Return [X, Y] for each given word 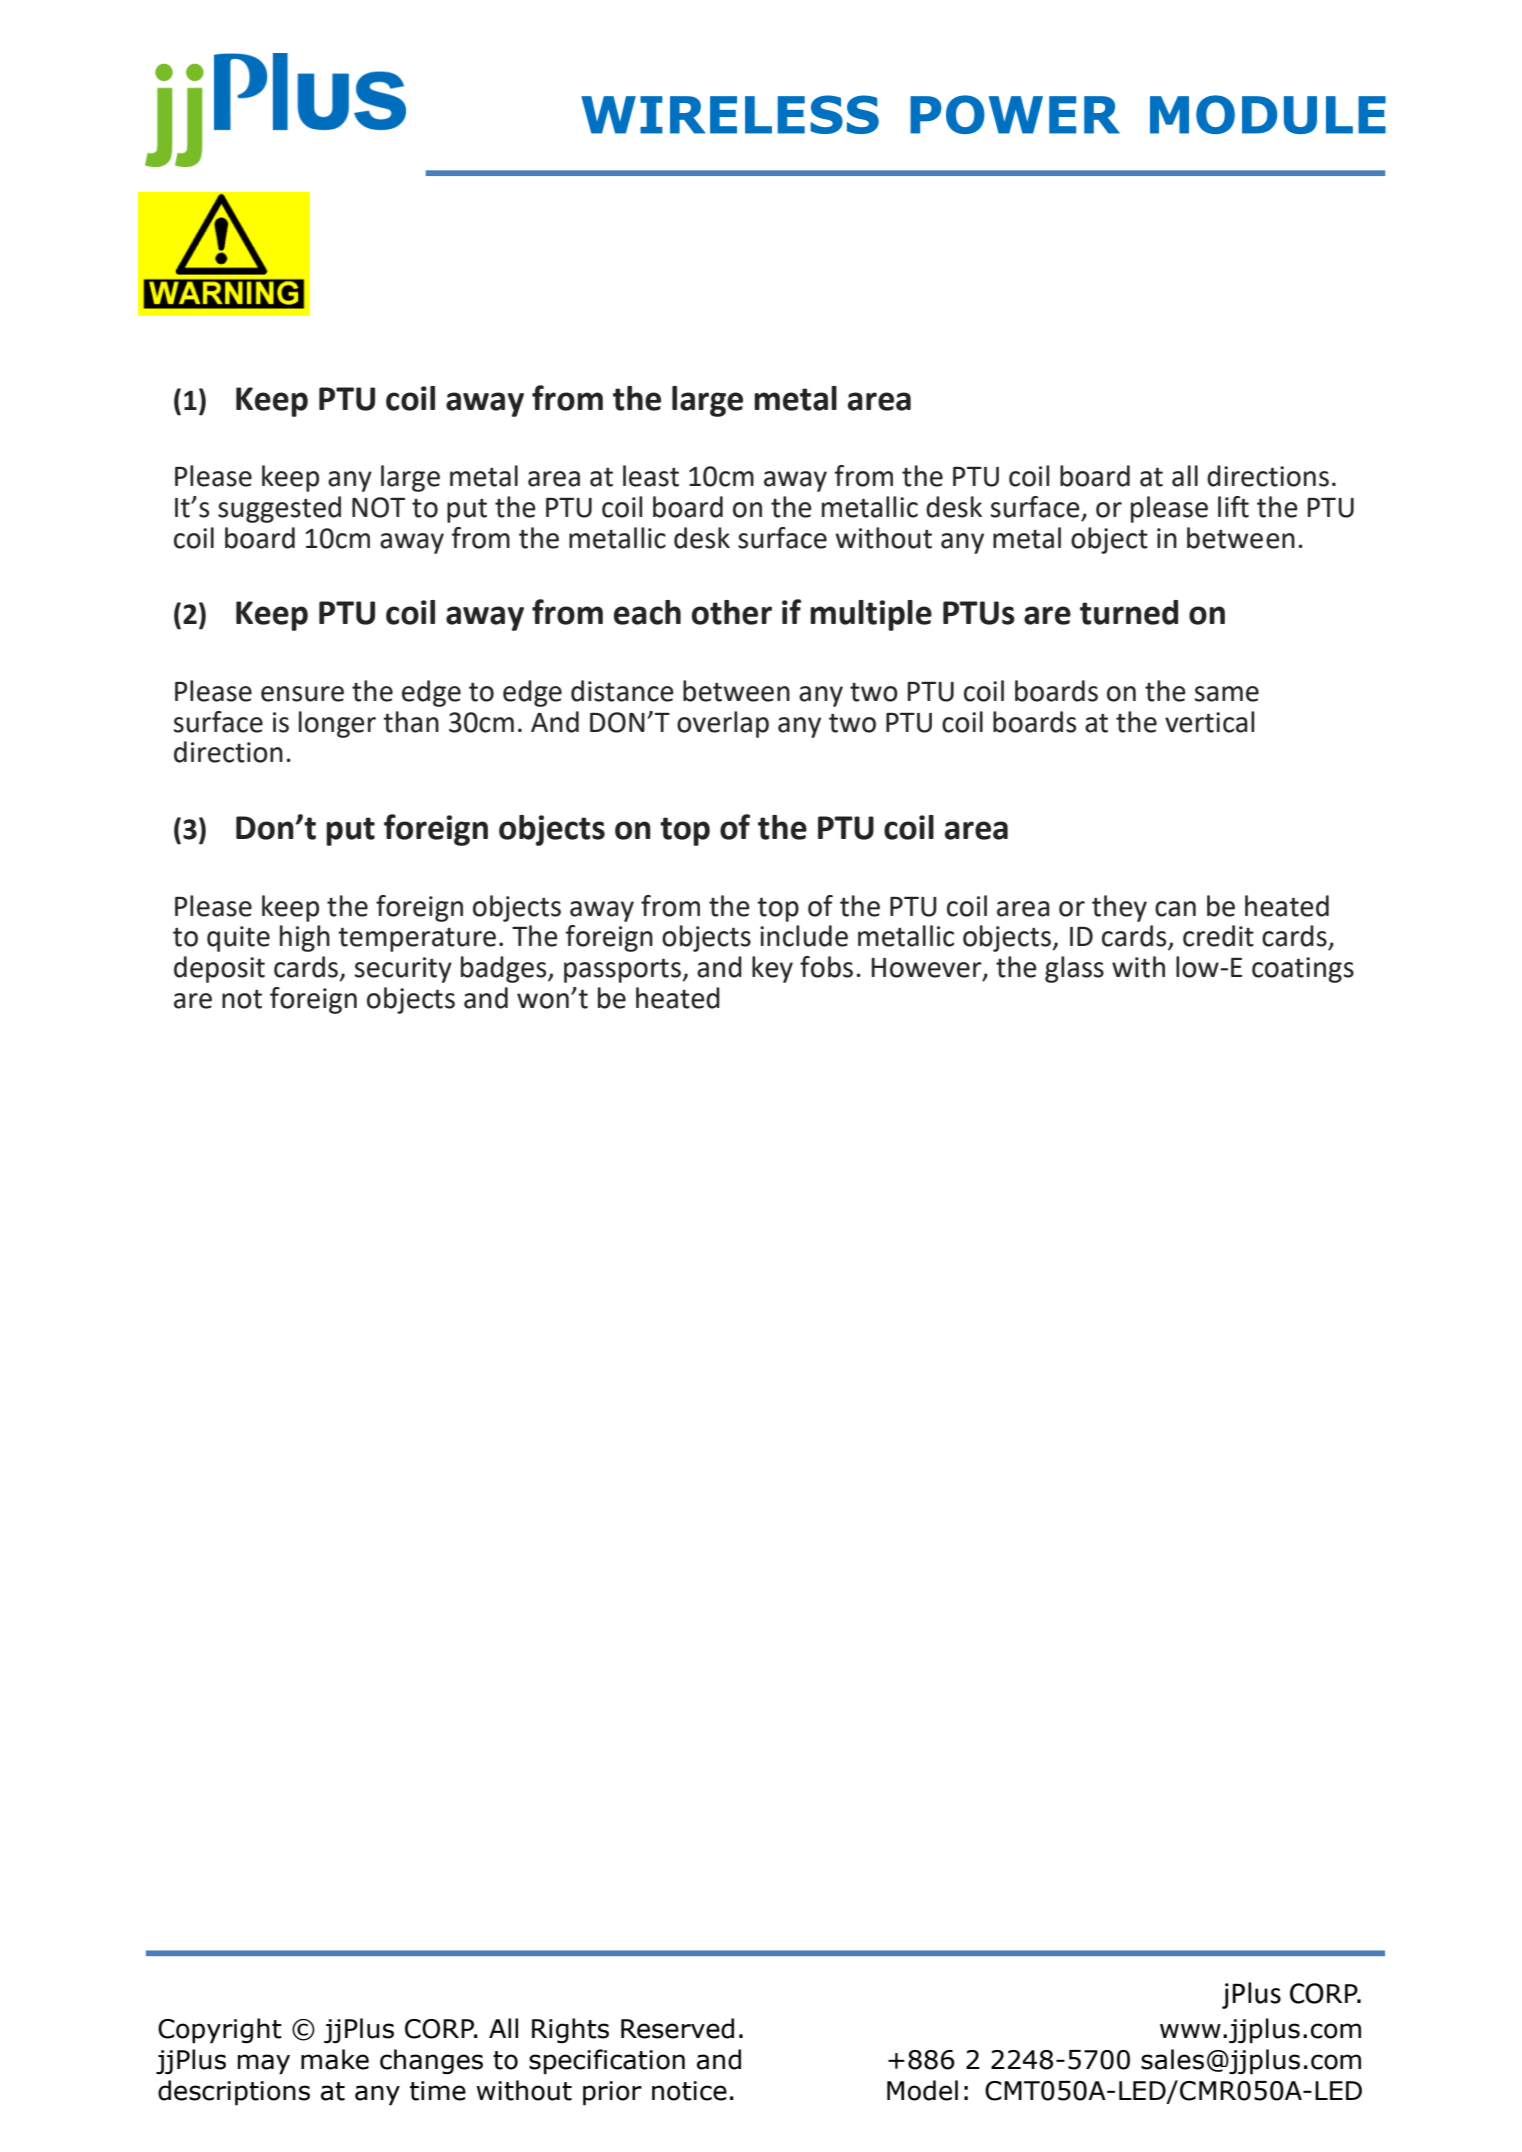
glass [1074, 969]
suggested [279, 509]
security [403, 970]
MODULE [1268, 114]
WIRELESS [730, 114]
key [772, 969]
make [335, 2059]
